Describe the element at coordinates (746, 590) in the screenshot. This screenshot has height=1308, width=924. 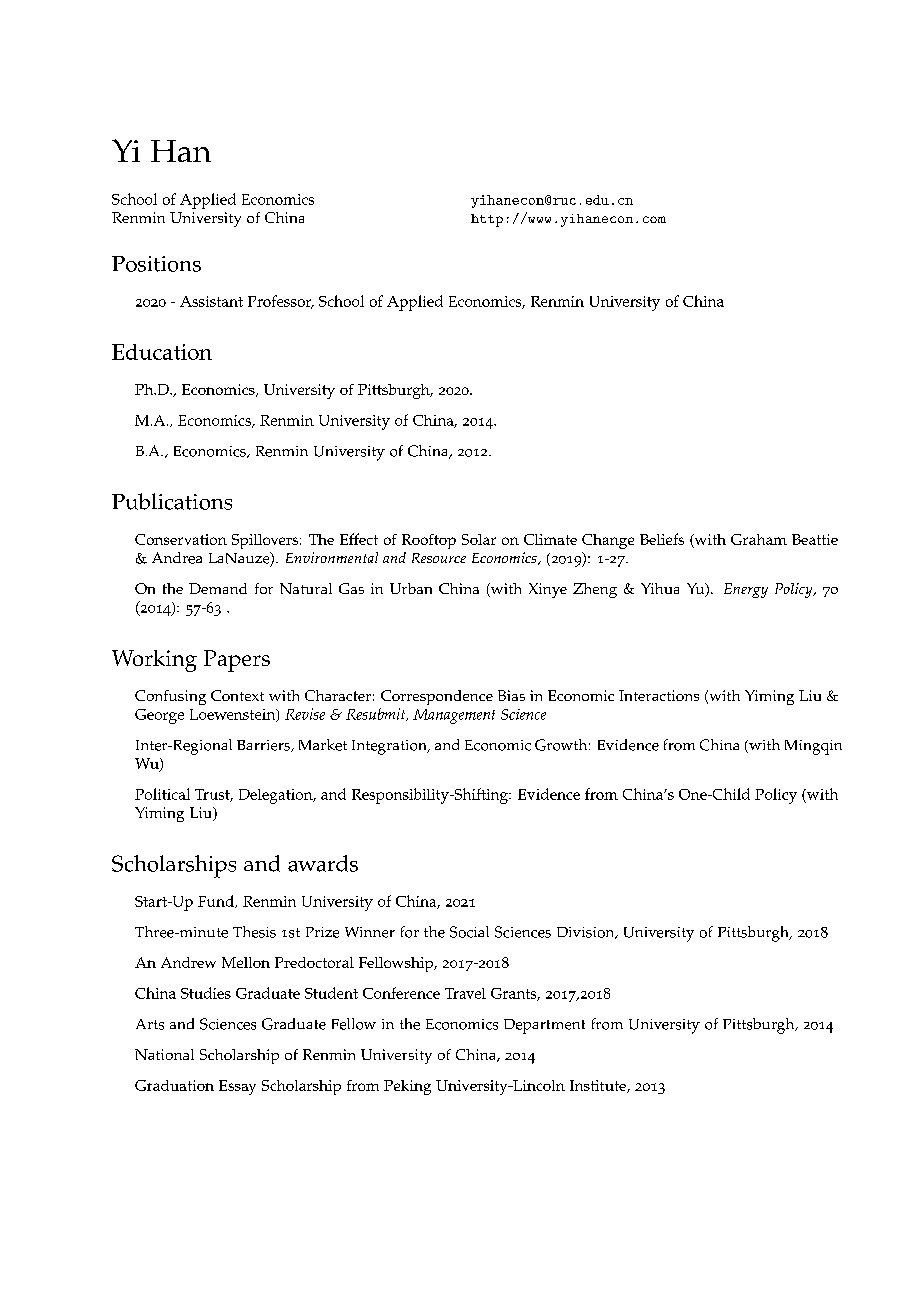
I see `Energy` at that location.
